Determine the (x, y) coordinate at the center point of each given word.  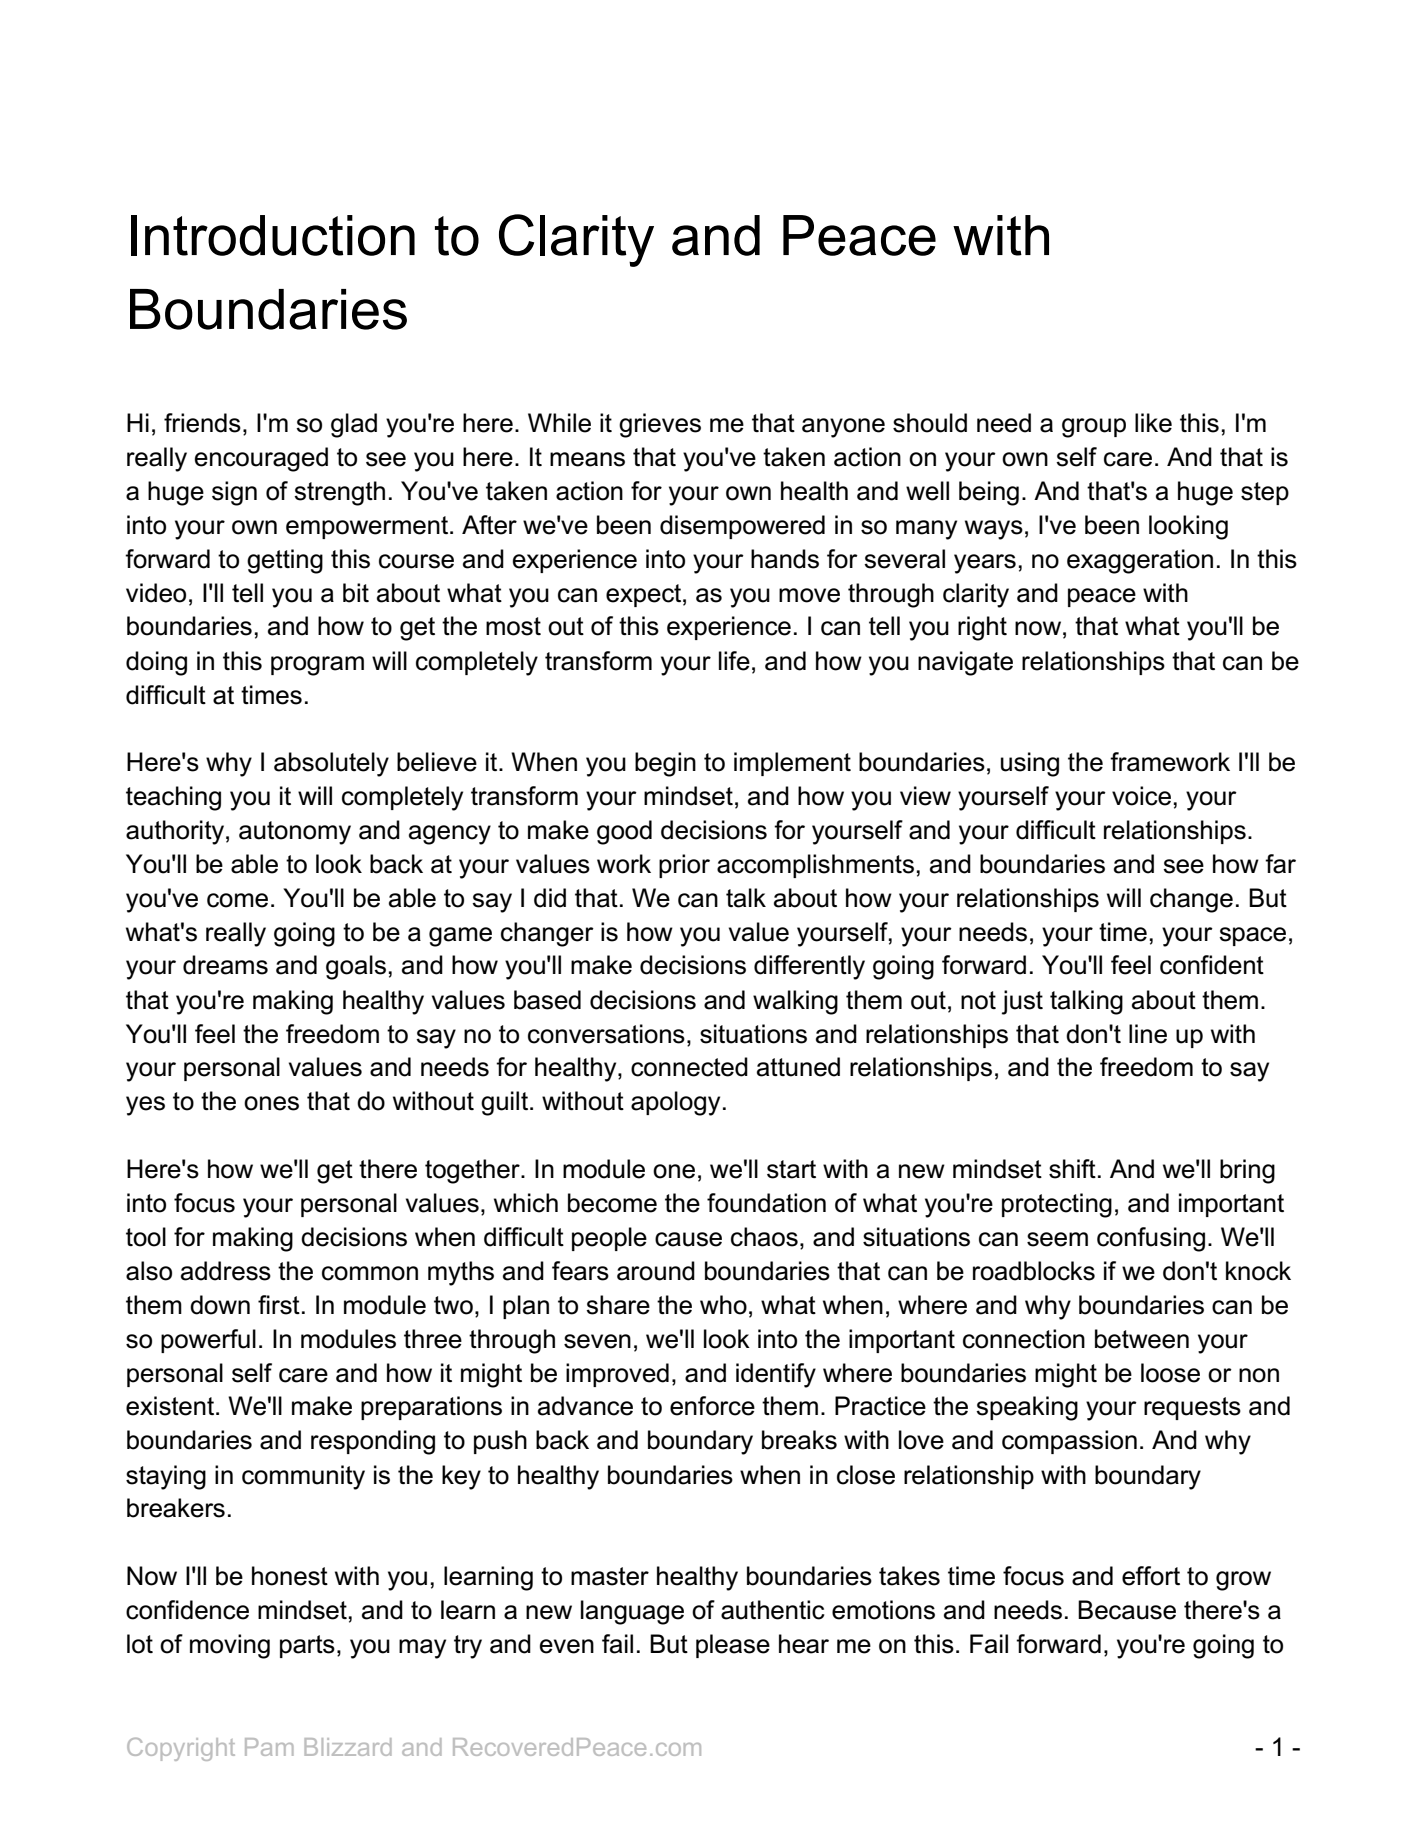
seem (1057, 1239)
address (226, 1271)
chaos (764, 1237)
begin (665, 764)
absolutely (331, 764)
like (1153, 423)
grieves (660, 425)
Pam (269, 1747)
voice (1141, 796)
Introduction (273, 235)
